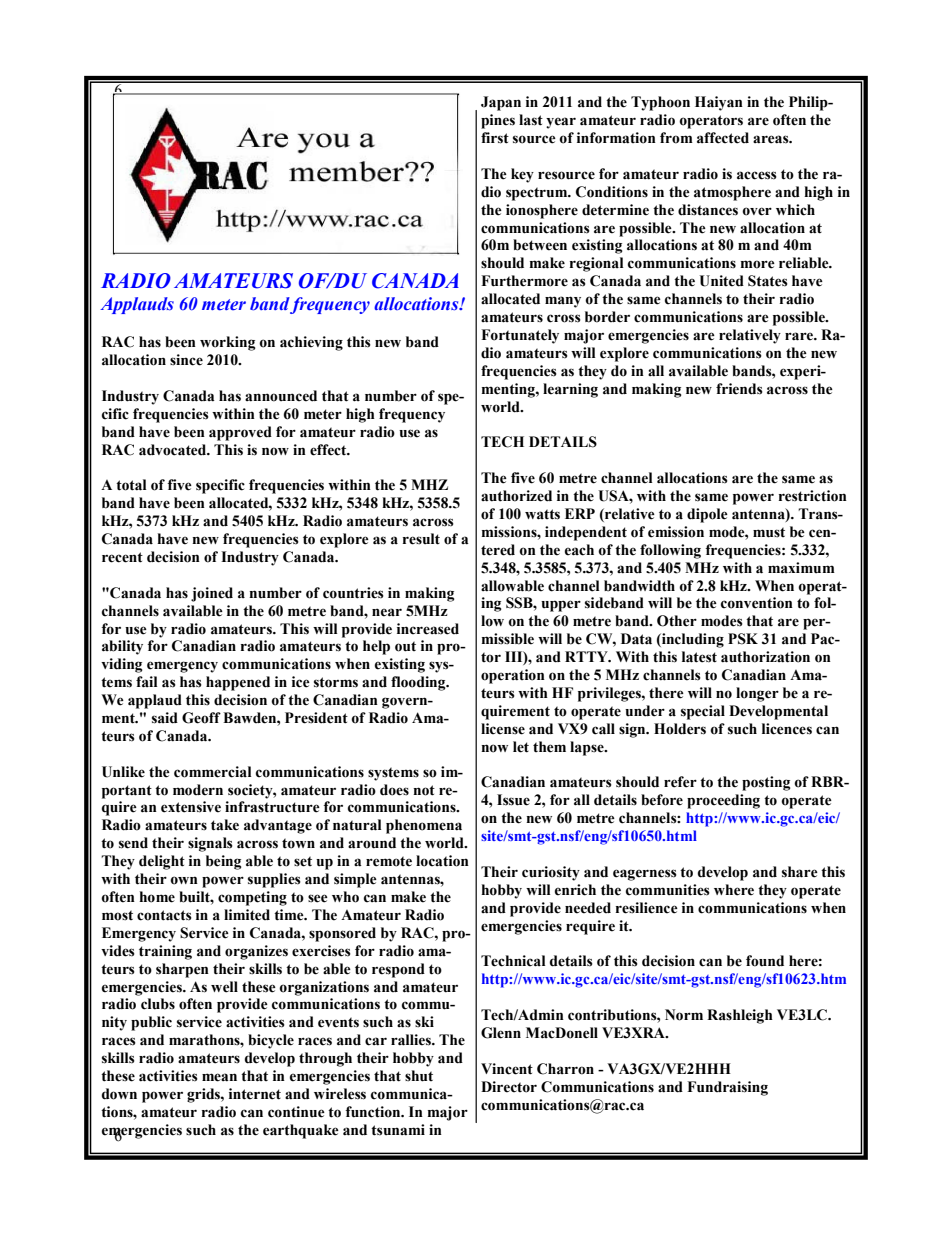  I want to click on PSK, so click(743, 639).
